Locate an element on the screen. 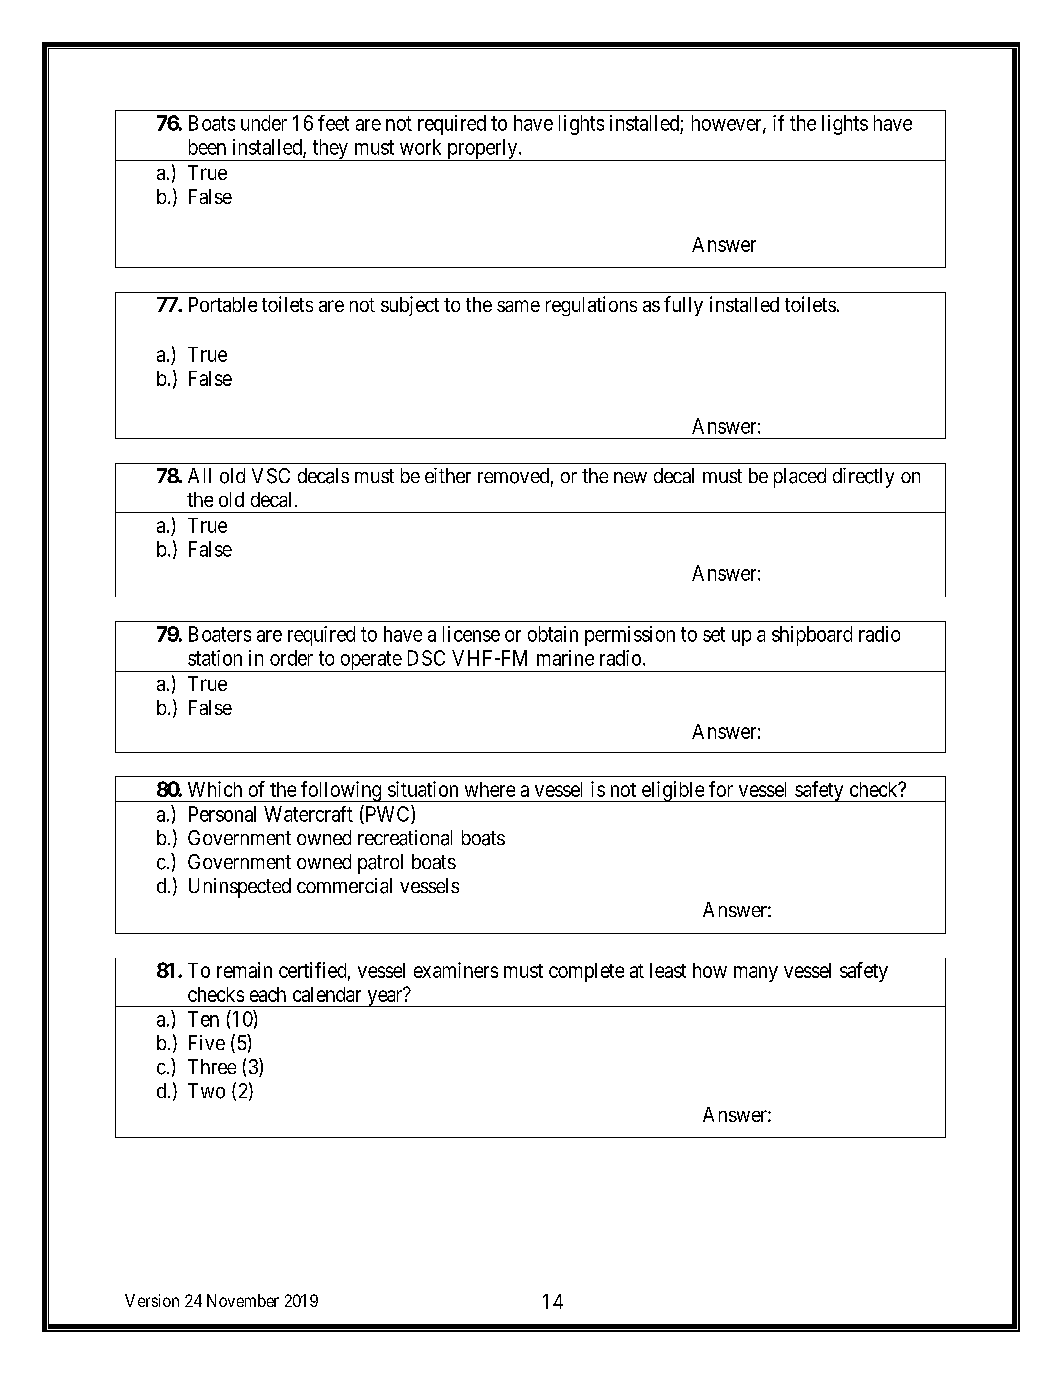  been is located at coordinates (207, 147).
